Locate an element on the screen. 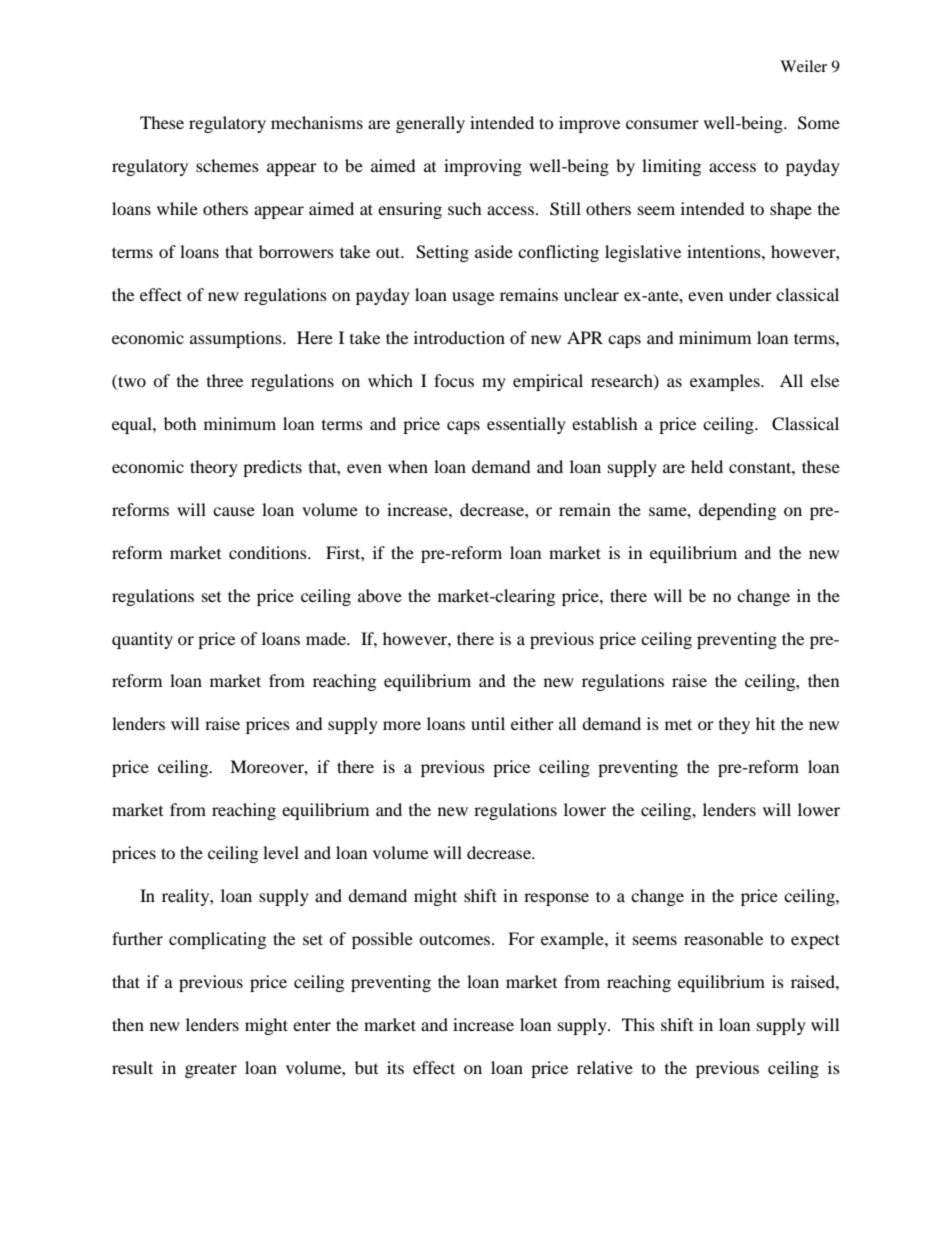 Image resolution: width=952 pixels, height=1233 pixels. Weiler is located at coordinates (803, 66).
